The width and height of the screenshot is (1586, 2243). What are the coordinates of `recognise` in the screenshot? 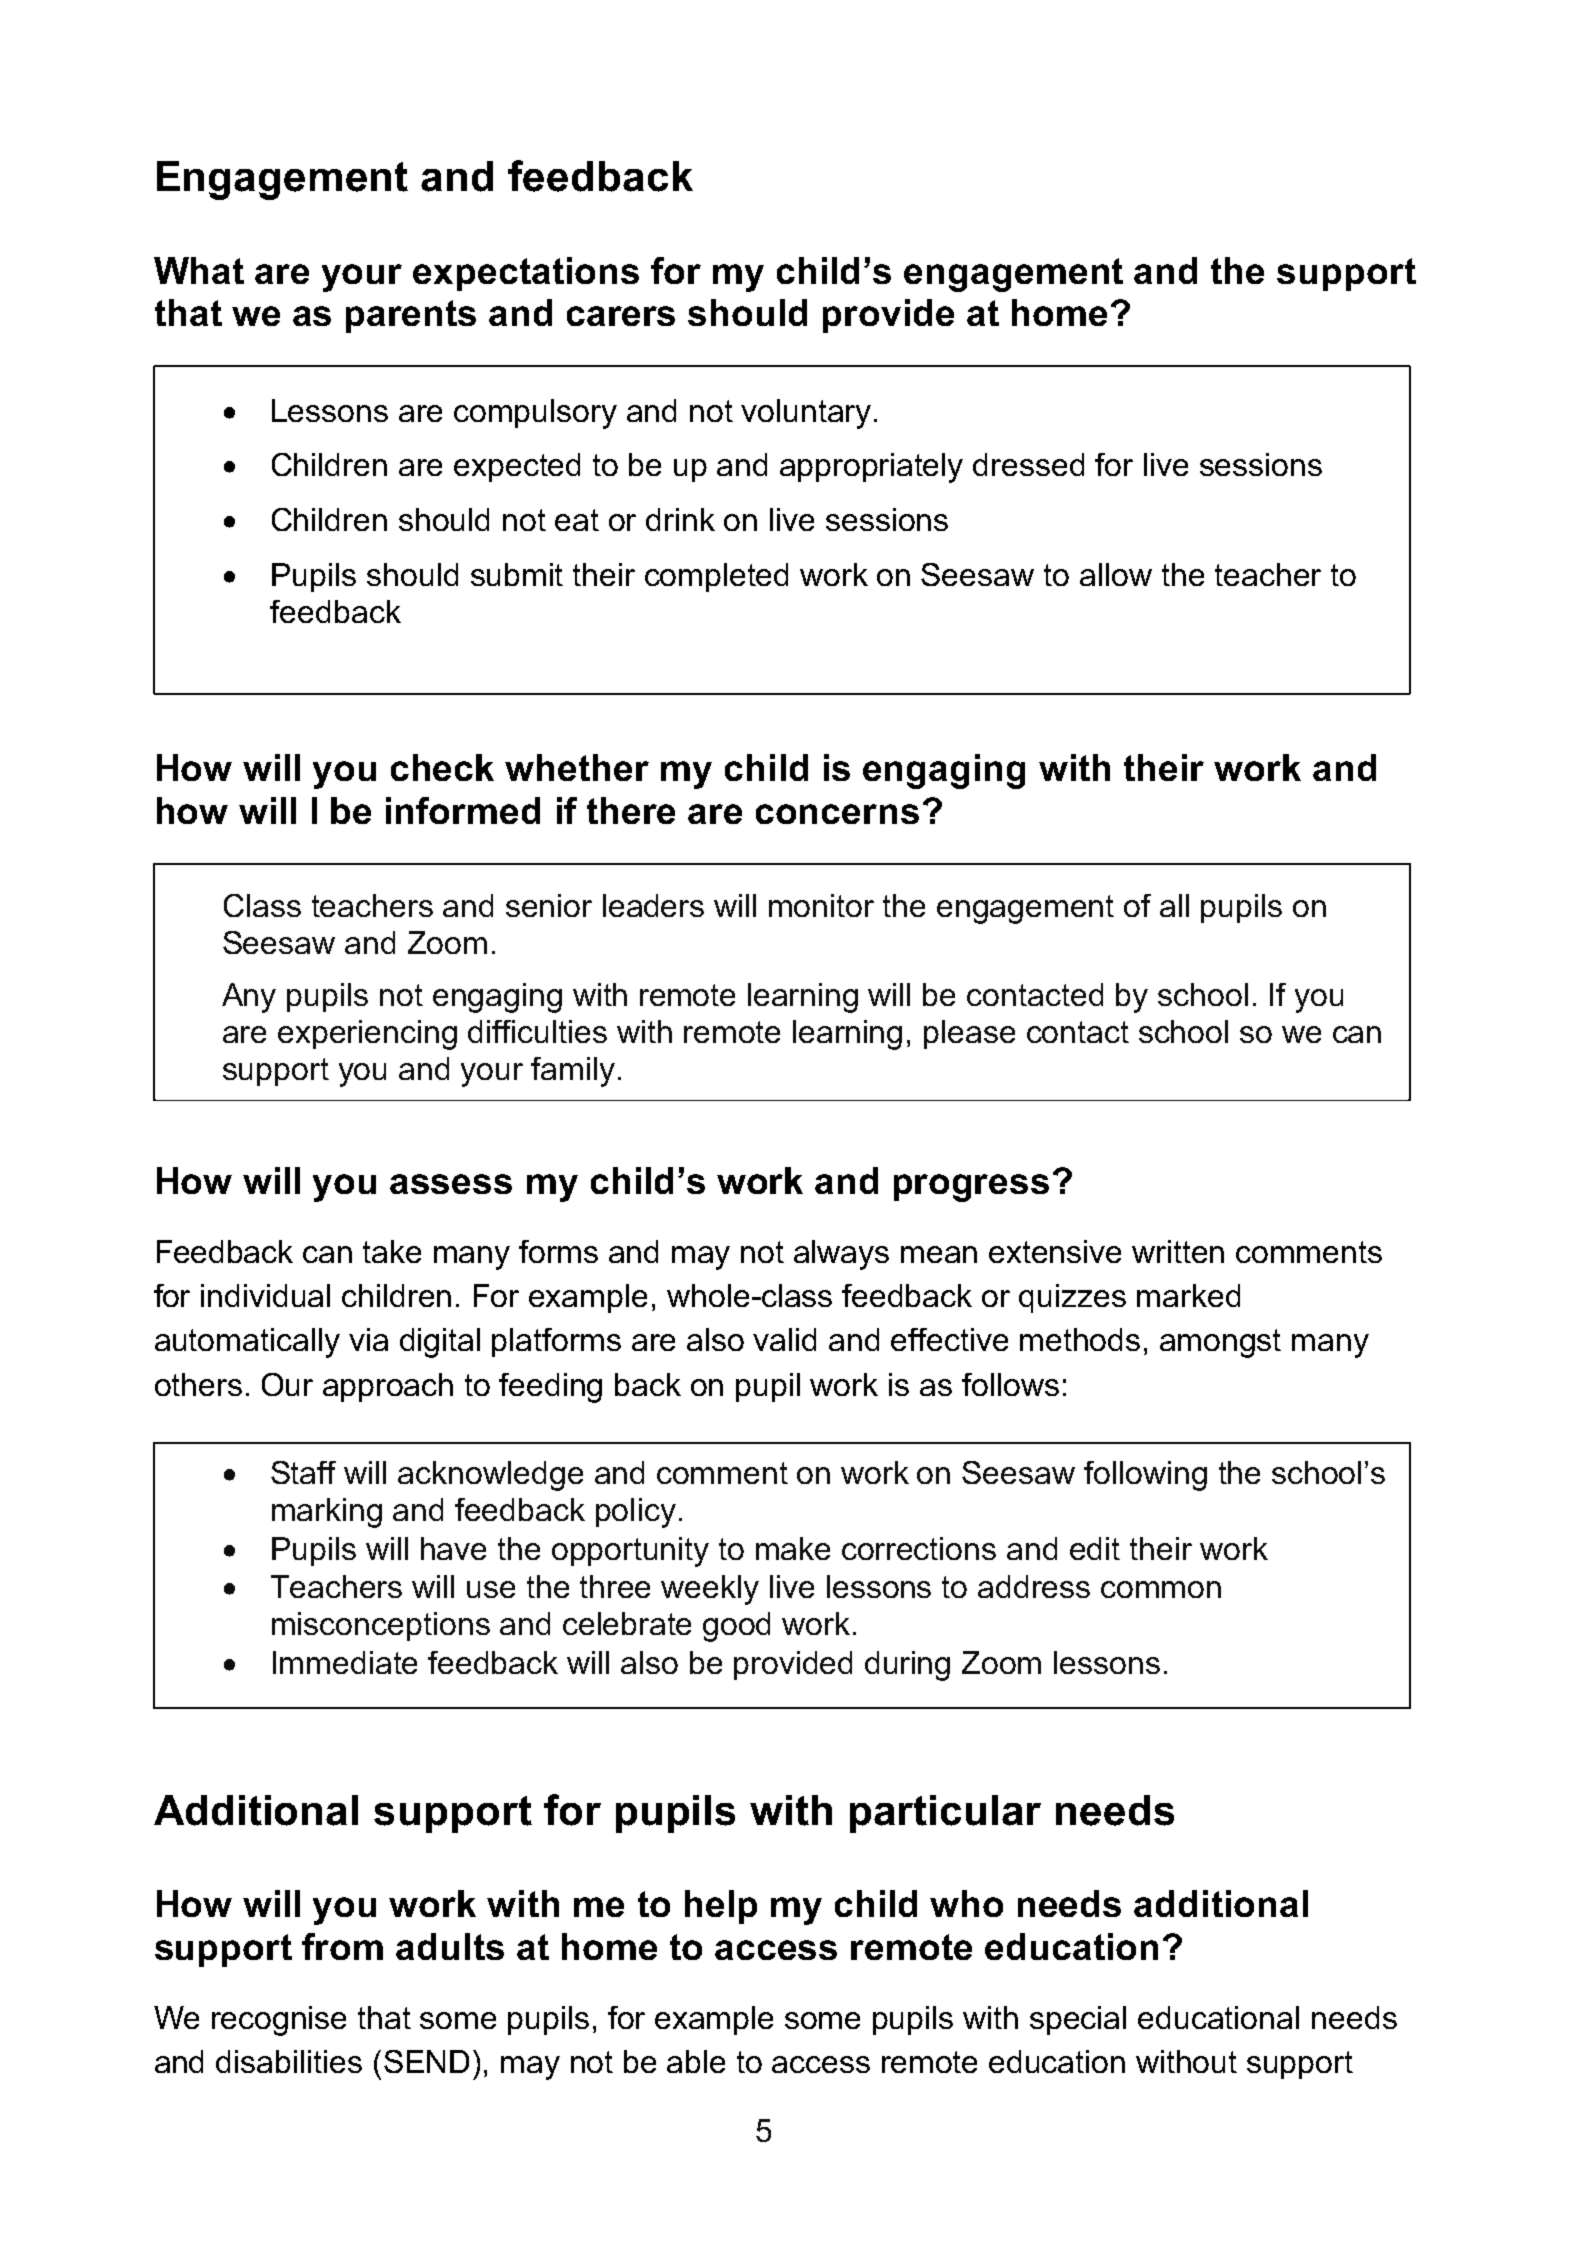 It's located at (279, 2021).
